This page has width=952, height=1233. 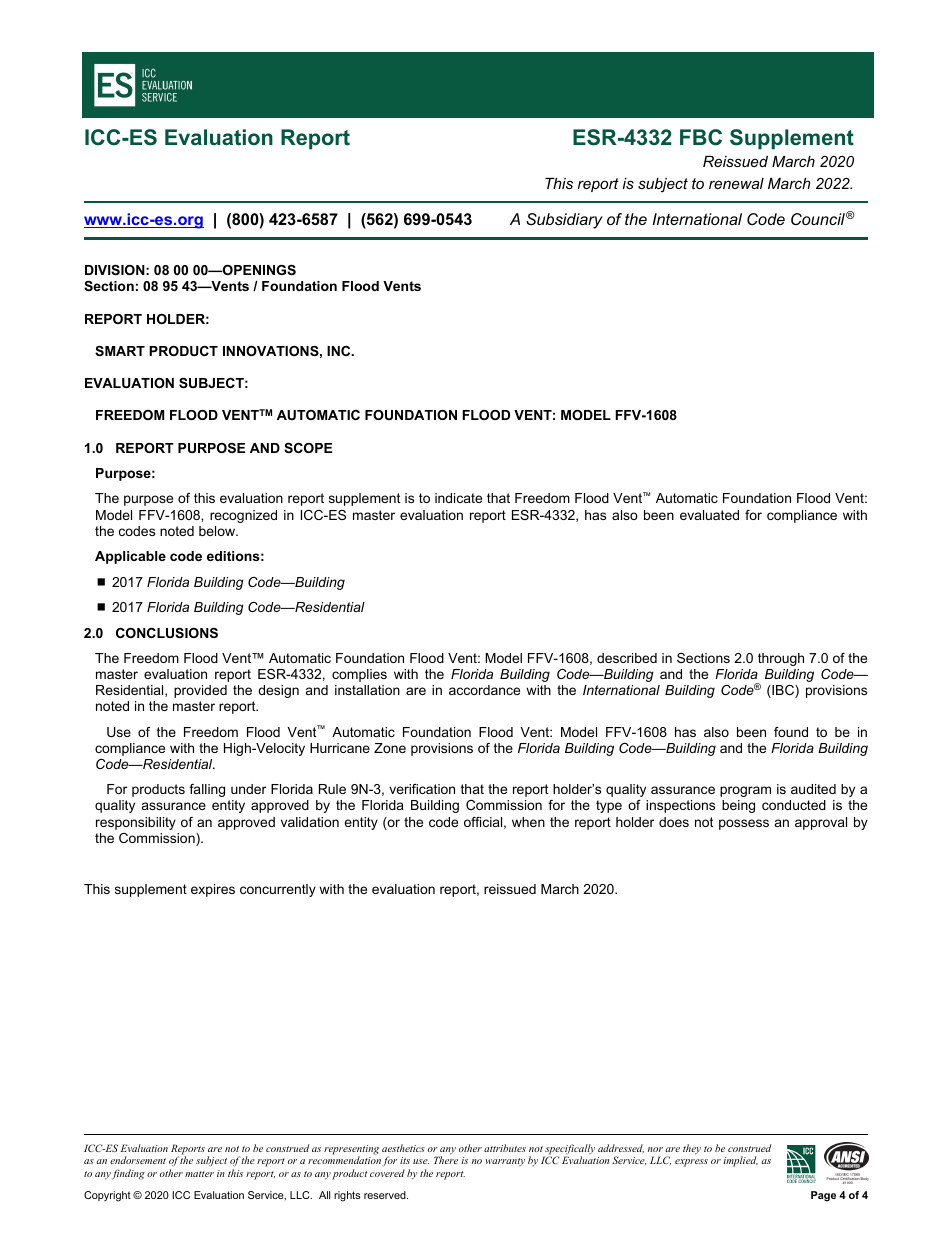 What do you see at coordinates (167, 633) in the page?
I see `CONCLUSIONS` at bounding box center [167, 633].
